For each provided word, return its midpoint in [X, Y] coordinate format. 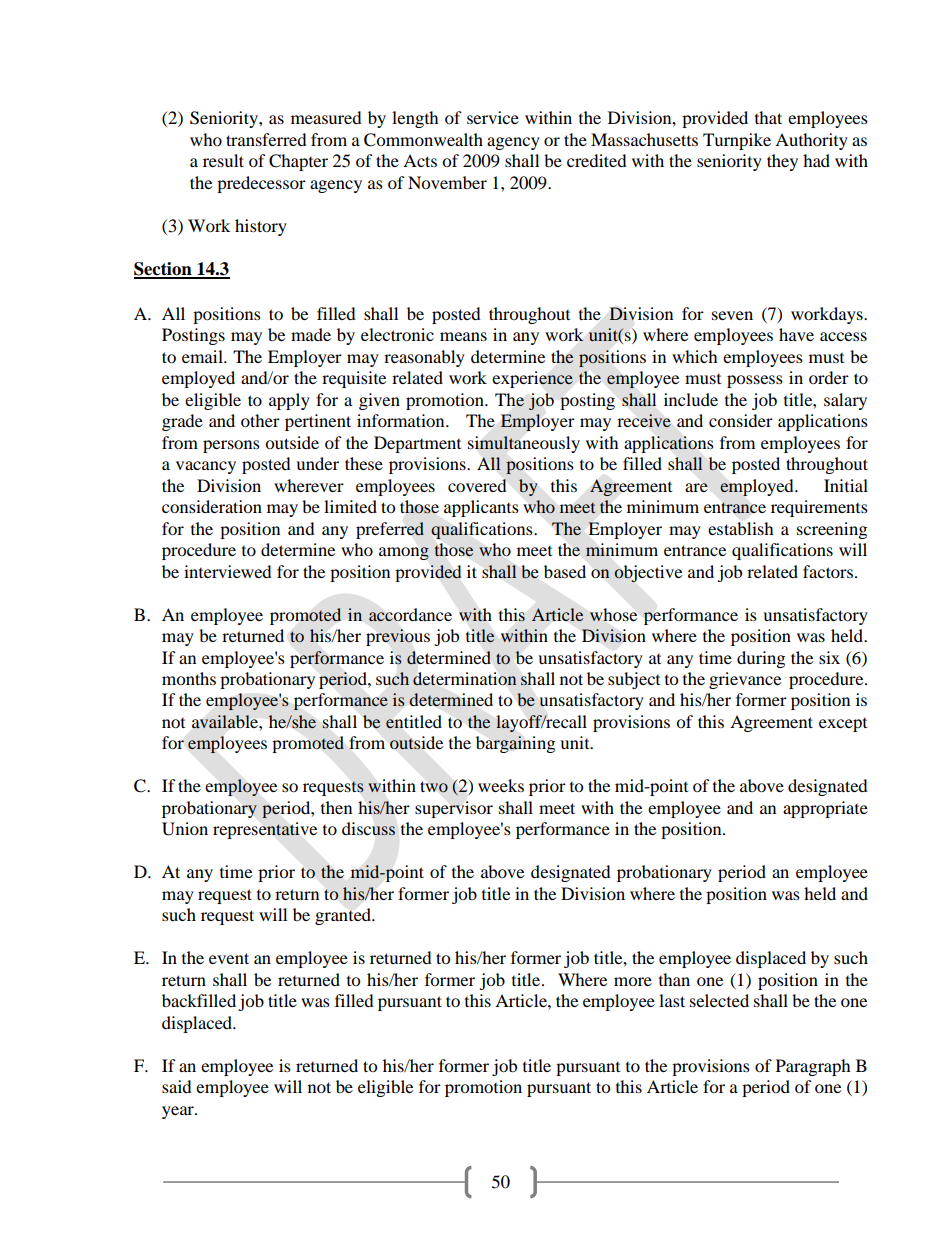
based [565, 571]
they [782, 162]
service [493, 117]
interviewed [228, 571]
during [761, 659]
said [177, 1086]
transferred [266, 139]
